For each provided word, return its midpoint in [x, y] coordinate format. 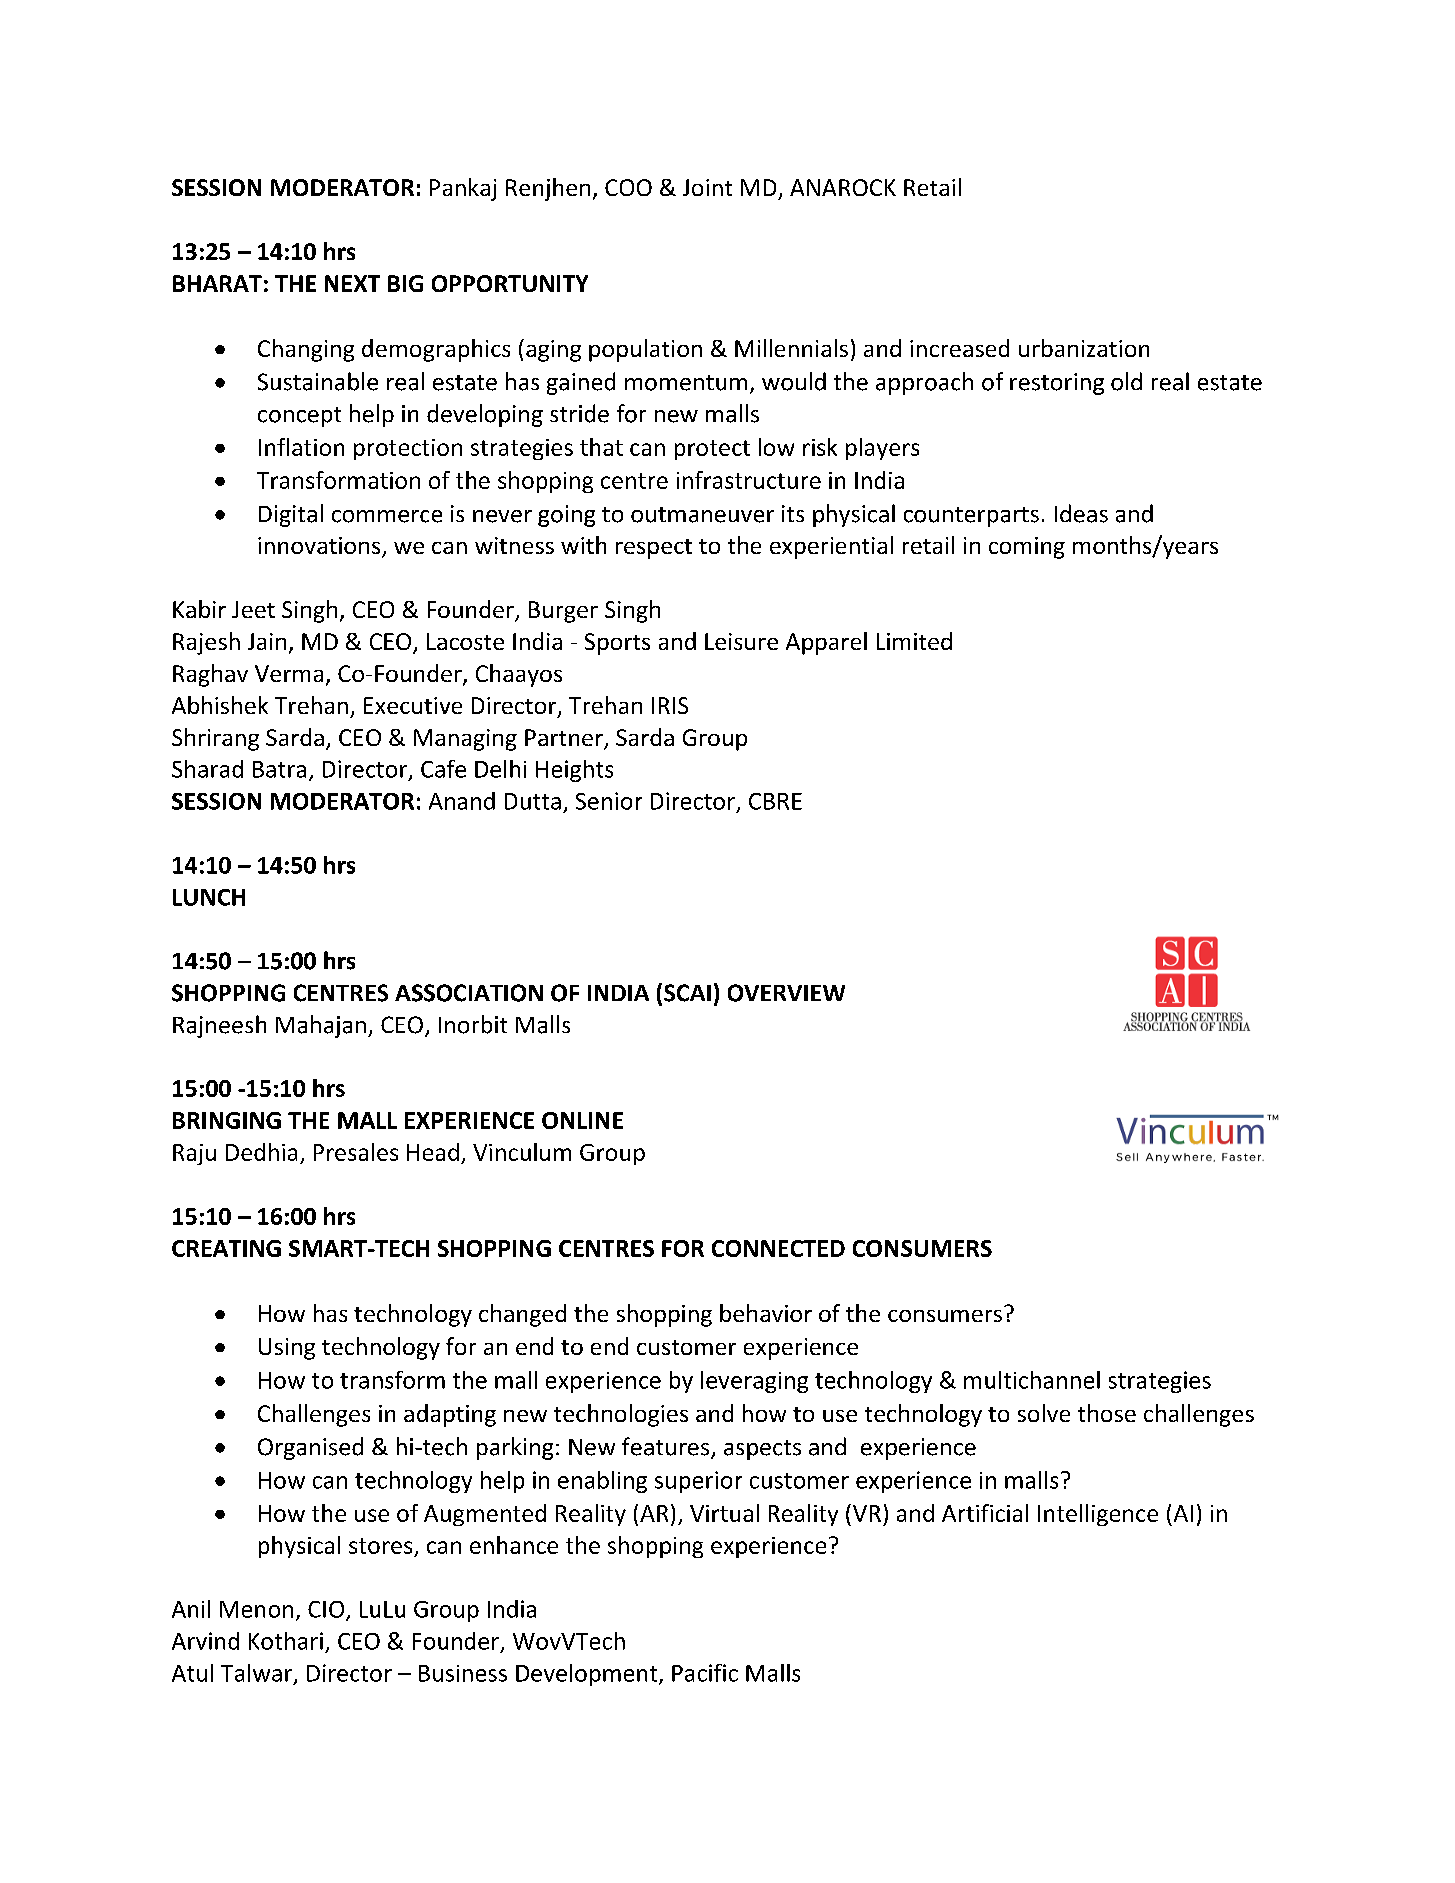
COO [628, 187]
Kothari [286, 1641]
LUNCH [209, 897]
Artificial [985, 1513]
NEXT [352, 283]
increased [959, 348]
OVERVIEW [786, 993]
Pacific [705, 1673]
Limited [914, 641]
